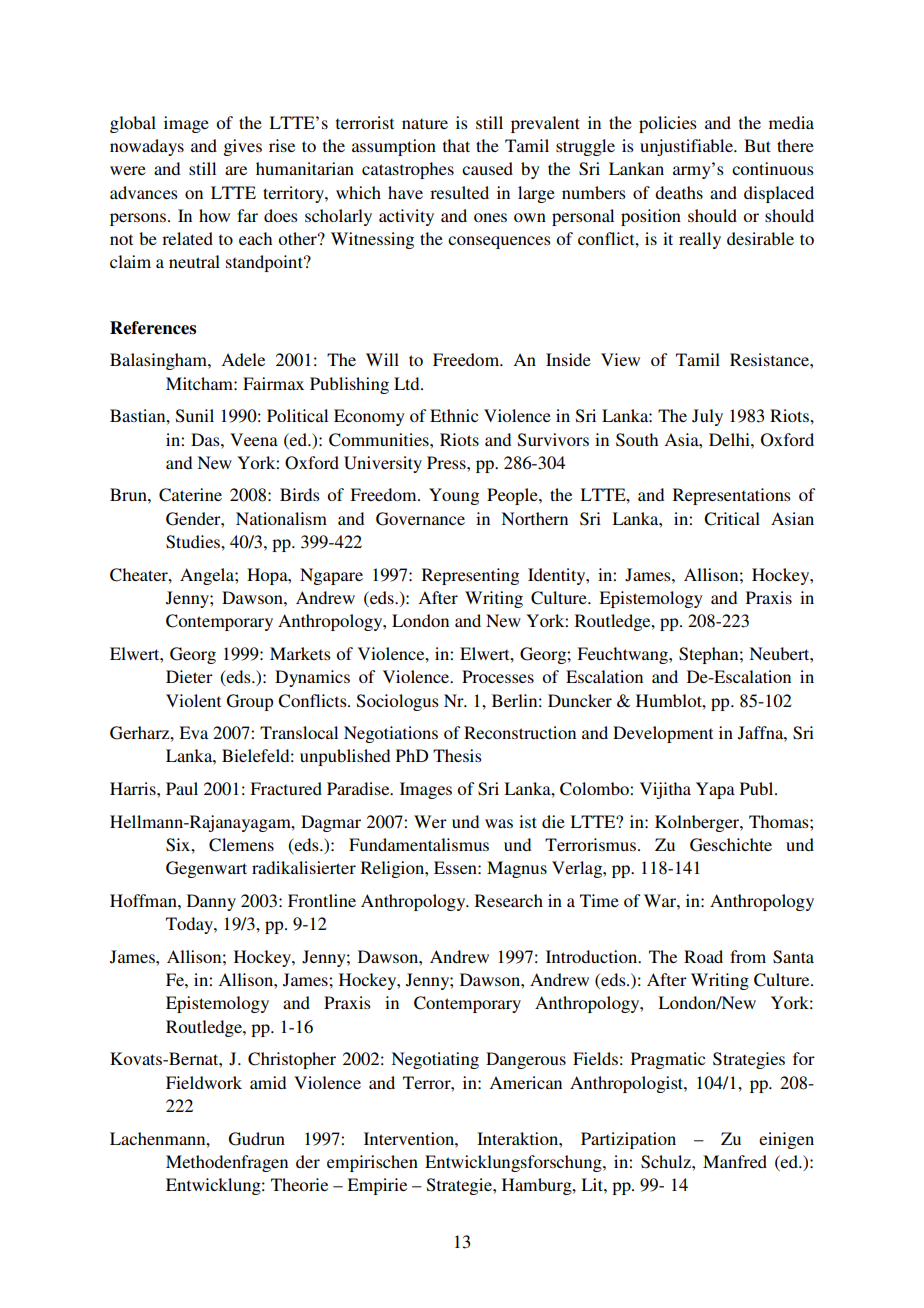  Describe the element at coordinates (525, 1082) in the page. I see `American` at that location.
